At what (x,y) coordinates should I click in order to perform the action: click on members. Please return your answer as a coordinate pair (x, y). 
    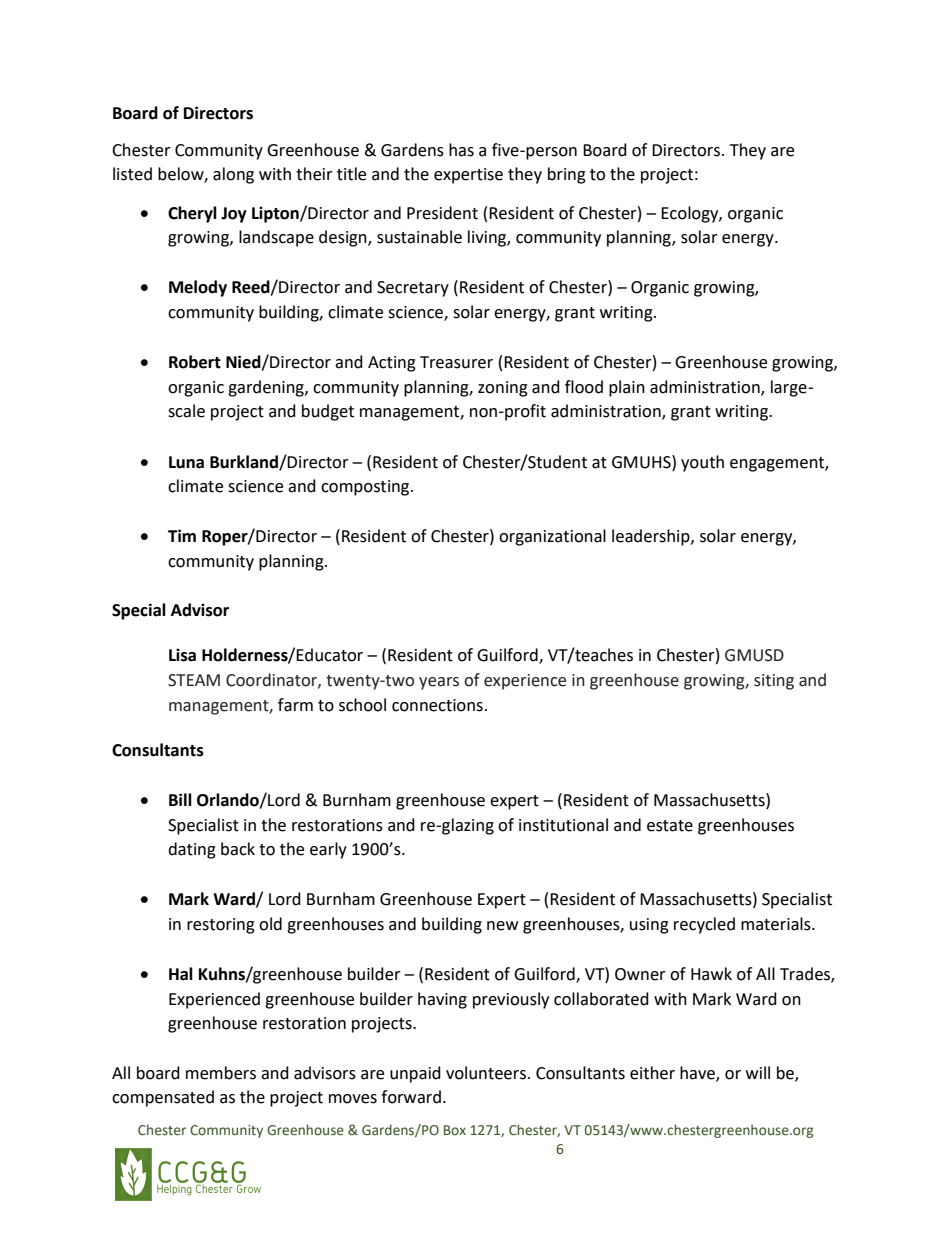
    Looking at the image, I should click on (221, 1073).
